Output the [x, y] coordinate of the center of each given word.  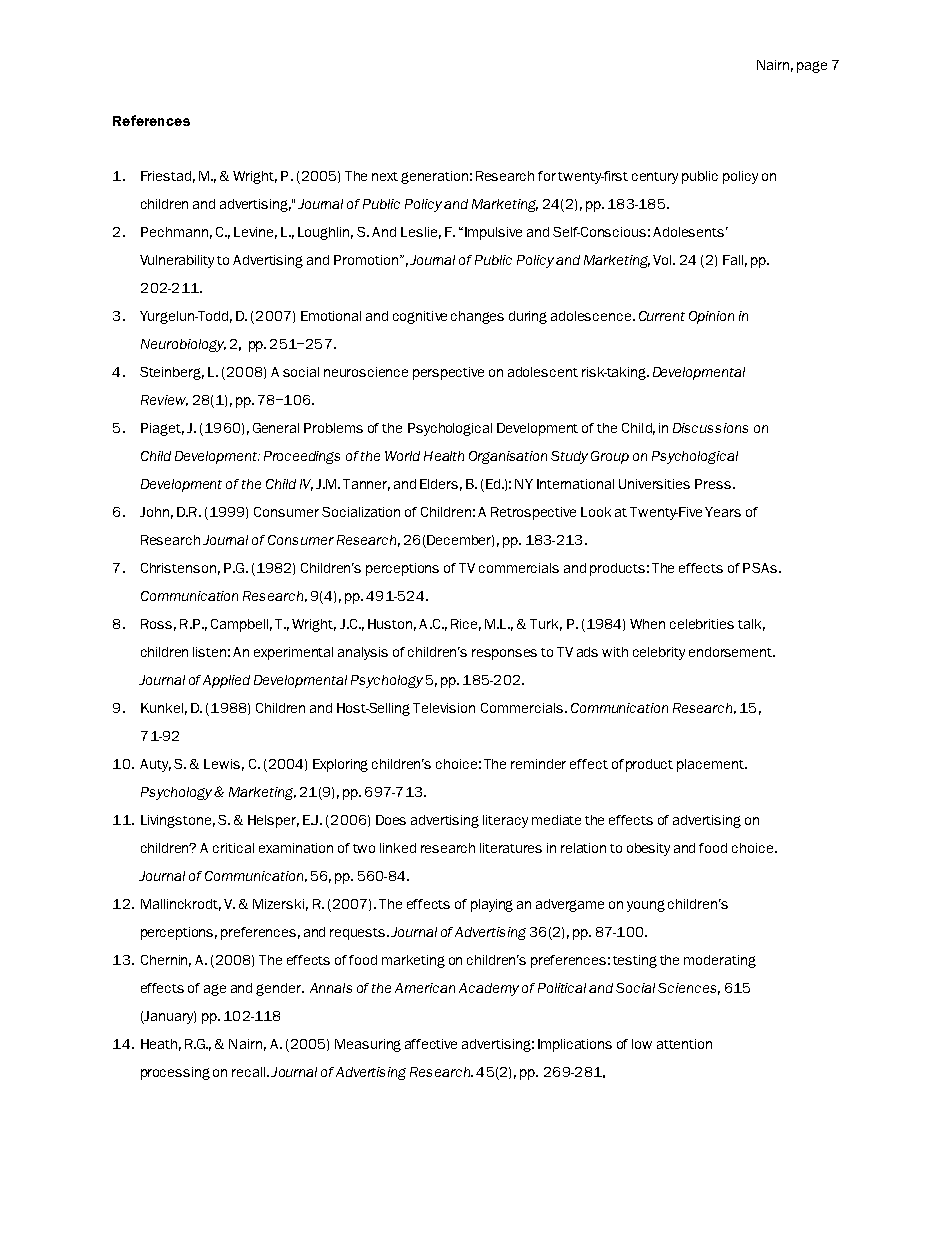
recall [250, 1072]
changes [477, 317]
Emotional [331, 316]
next [385, 176]
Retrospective [533, 513]
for [547, 176]
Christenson [178, 568]
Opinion [711, 317]
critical [233, 848]
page [812, 67]
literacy [505, 821]
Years [723, 512]
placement [711, 765]
